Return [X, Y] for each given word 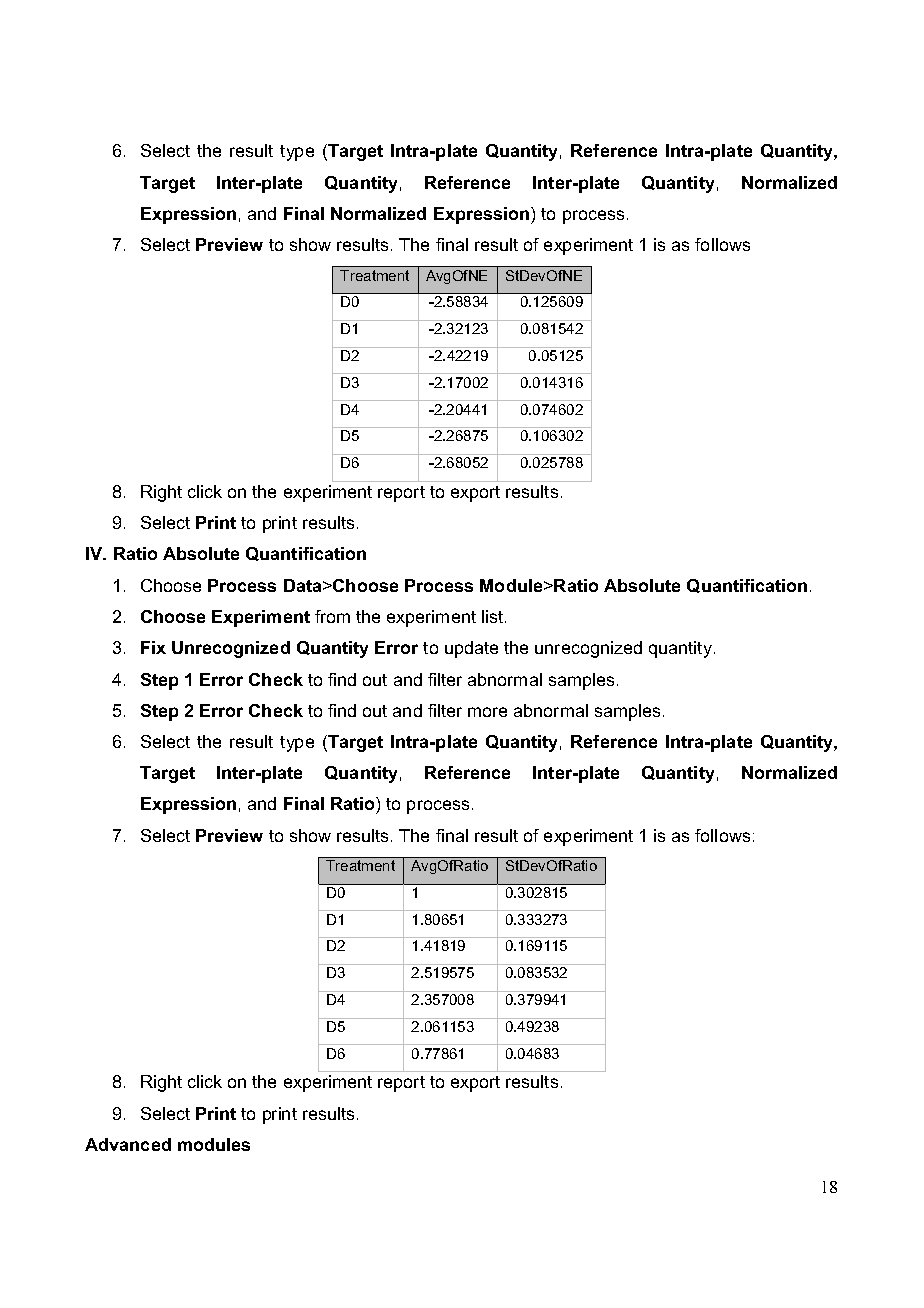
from [332, 616]
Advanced [128, 1144]
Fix [153, 647]
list [494, 616]
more [487, 712]
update [471, 649]
